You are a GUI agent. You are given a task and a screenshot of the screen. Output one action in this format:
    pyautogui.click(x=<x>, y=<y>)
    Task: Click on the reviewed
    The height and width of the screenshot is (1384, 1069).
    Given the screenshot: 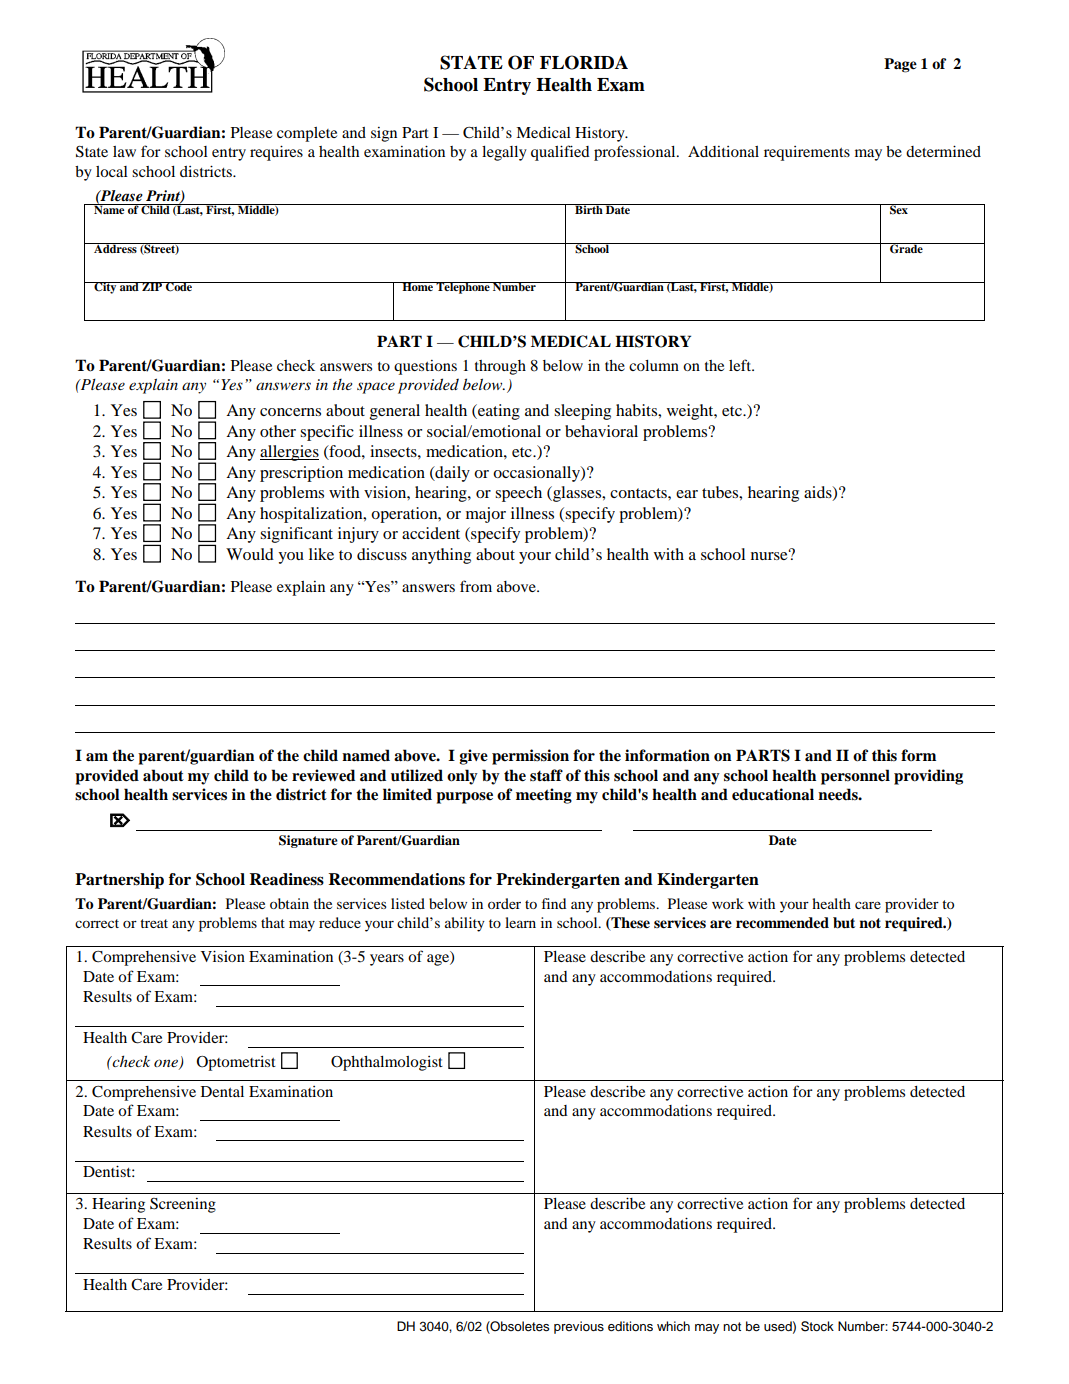 What is the action you would take?
    pyautogui.click(x=323, y=775)
